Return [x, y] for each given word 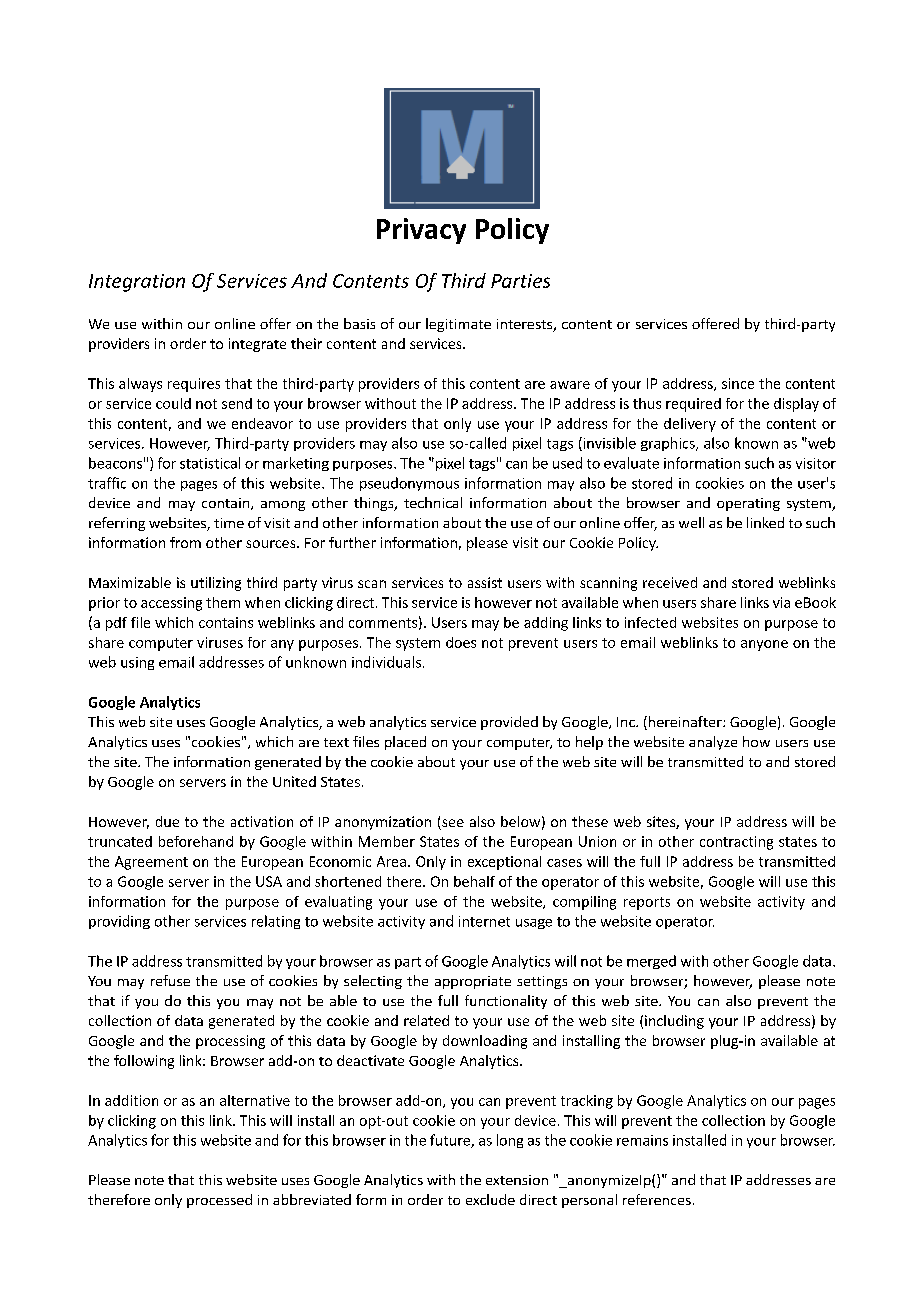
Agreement [151, 863]
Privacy [421, 231]
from [185, 542]
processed [219, 1201]
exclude [490, 1199]
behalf [474, 881]
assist [485, 582]
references [657, 1199]
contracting [736, 843]
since [738, 383]
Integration [137, 283]
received [670, 582]
